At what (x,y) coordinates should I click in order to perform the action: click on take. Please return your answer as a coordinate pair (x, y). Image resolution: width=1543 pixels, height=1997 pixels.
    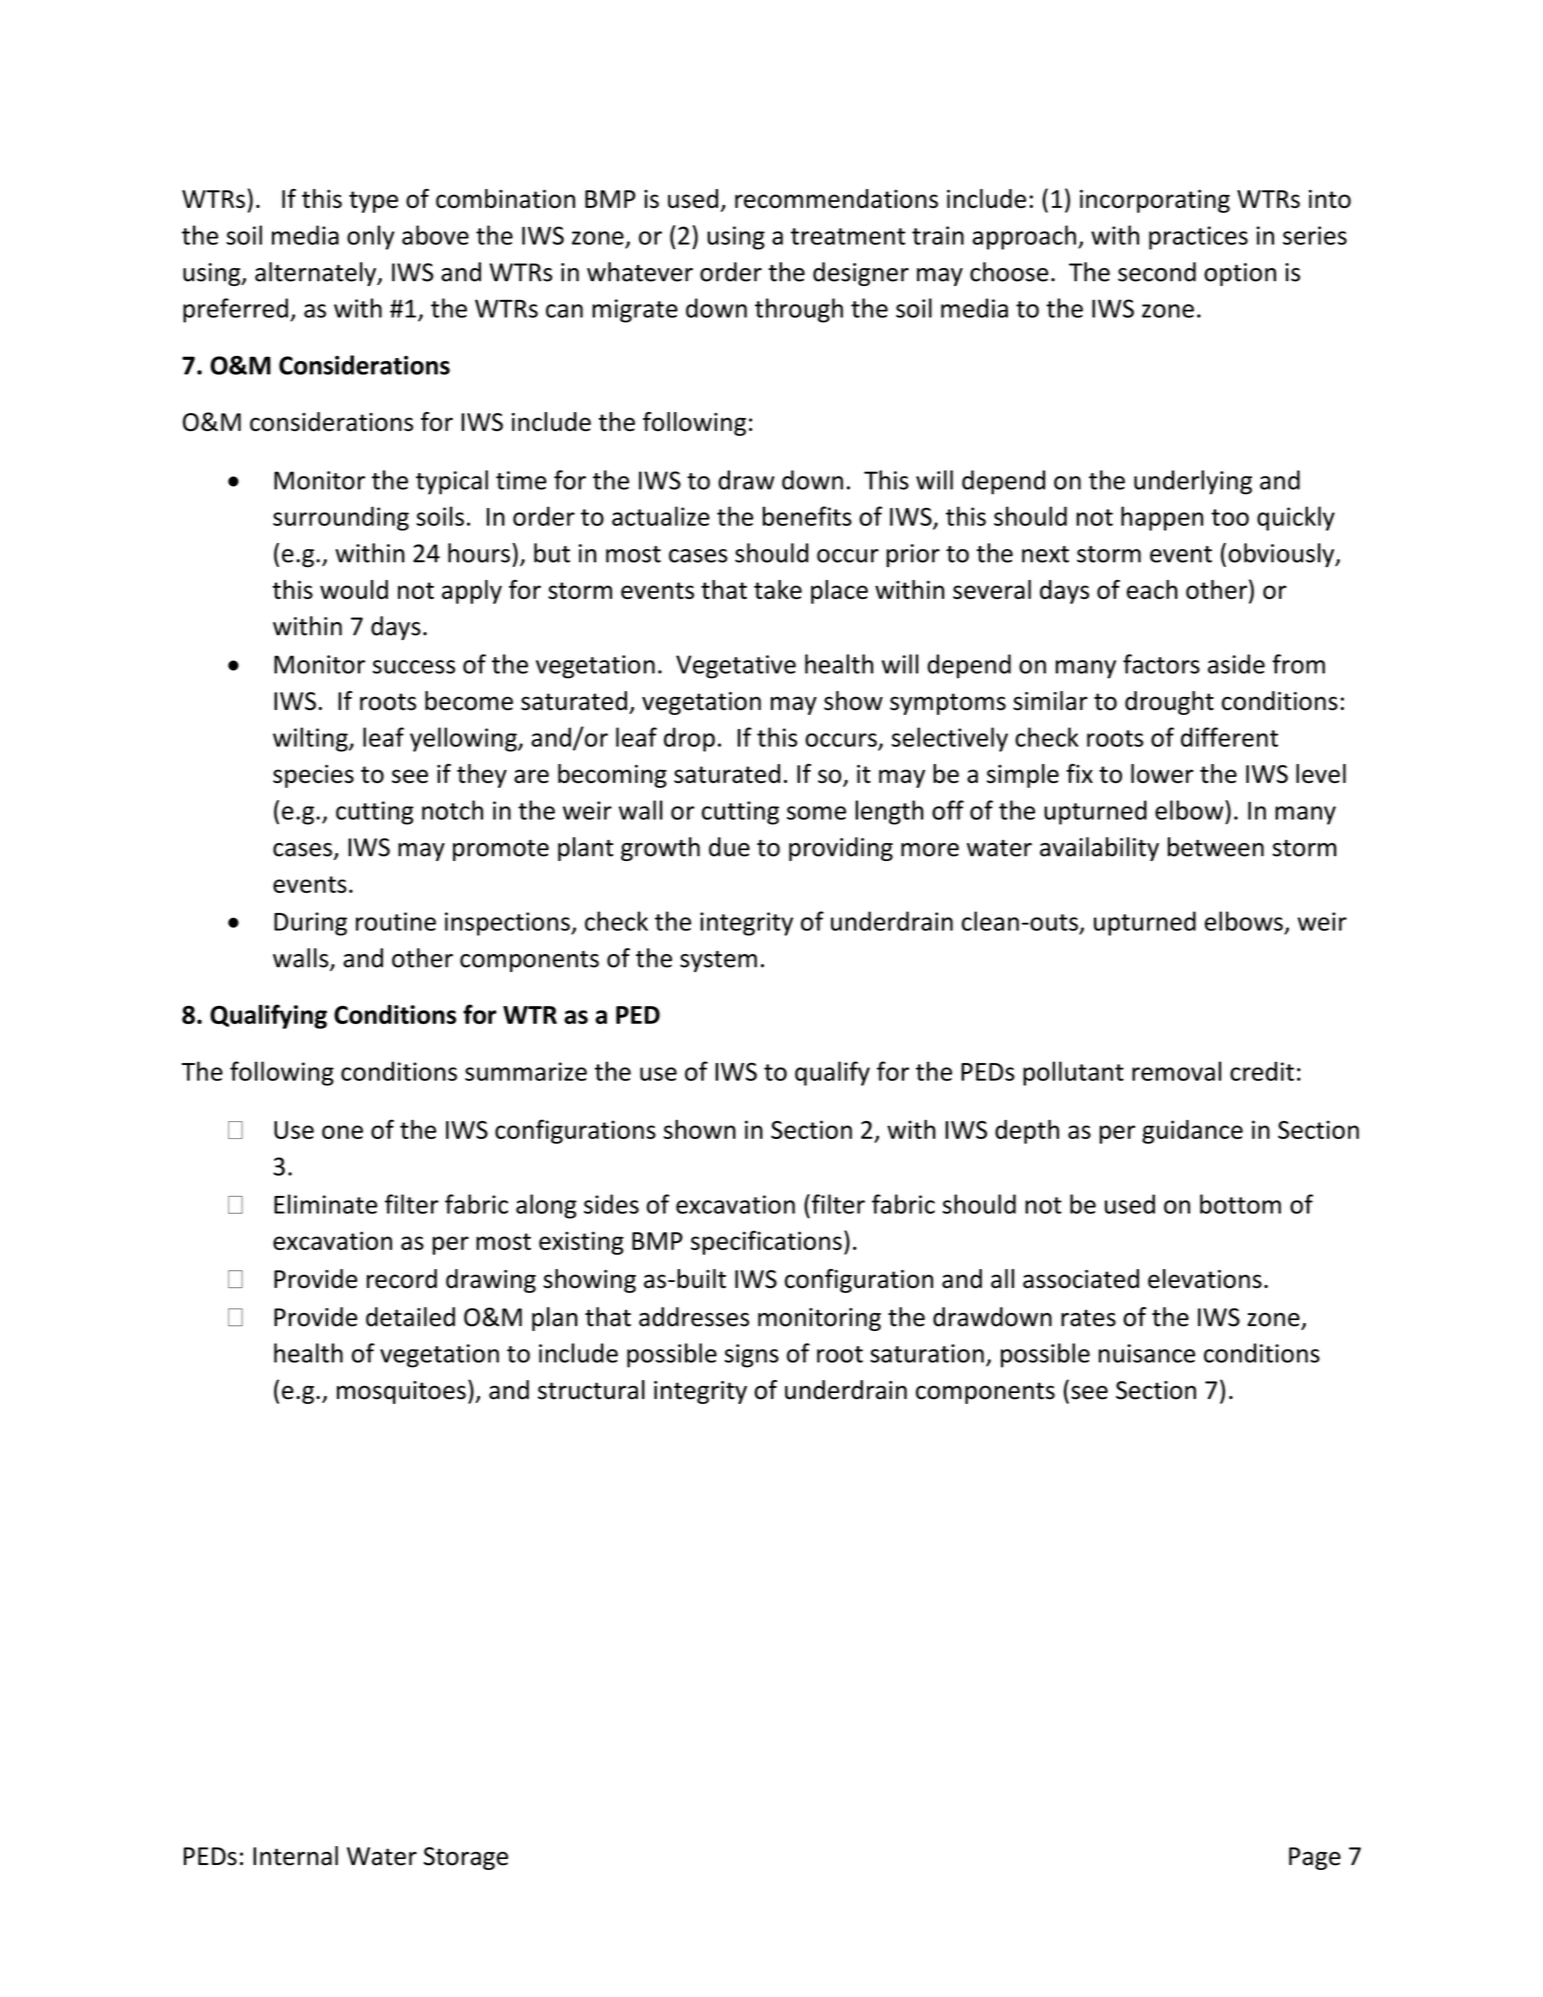
    Looking at the image, I should click on (778, 589).
